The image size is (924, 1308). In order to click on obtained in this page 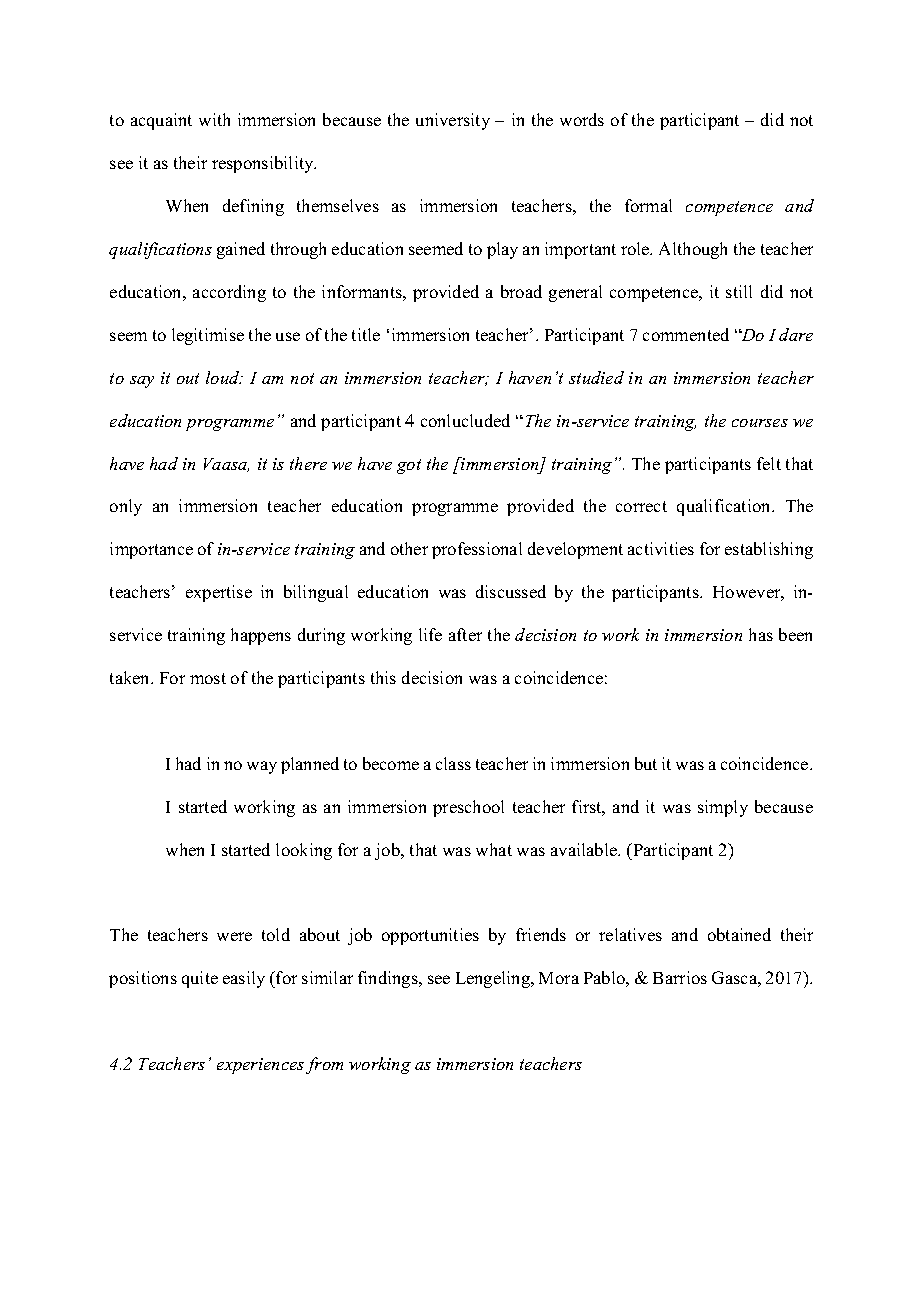, I will do `click(739, 934)`.
